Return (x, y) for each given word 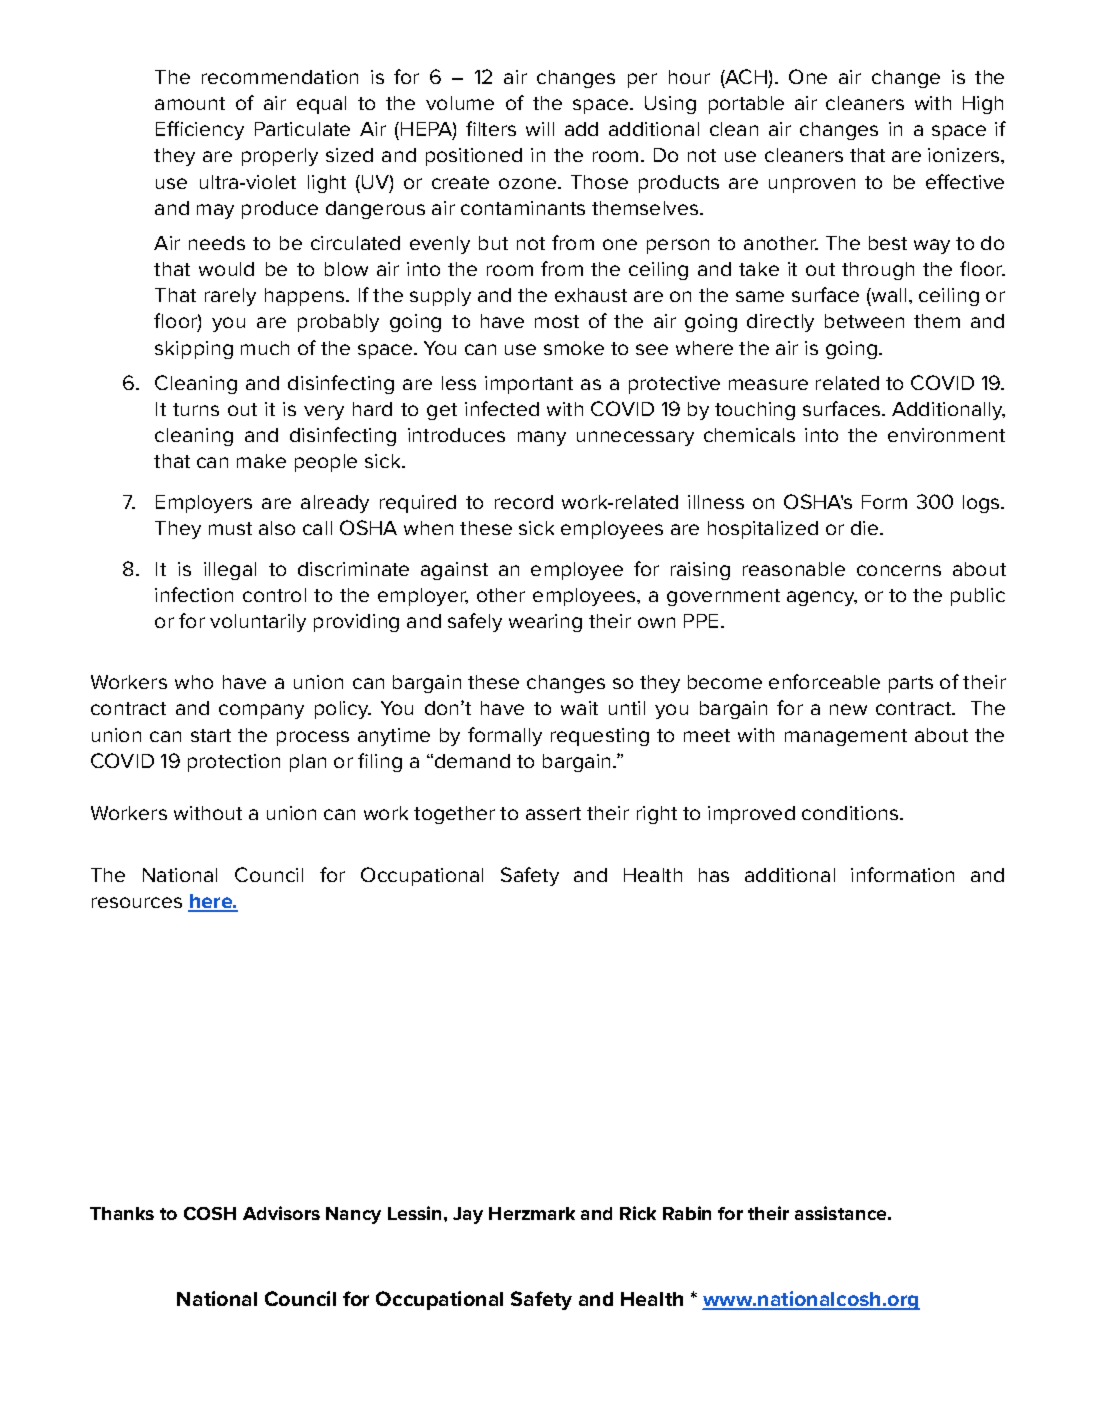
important (529, 385)
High (983, 105)
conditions (851, 813)
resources (137, 902)
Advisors (281, 1213)
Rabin (687, 1213)
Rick (638, 1213)
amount (190, 103)
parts (911, 684)
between (864, 321)
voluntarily (258, 623)
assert (553, 813)
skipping (194, 350)
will (540, 129)
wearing (545, 623)
